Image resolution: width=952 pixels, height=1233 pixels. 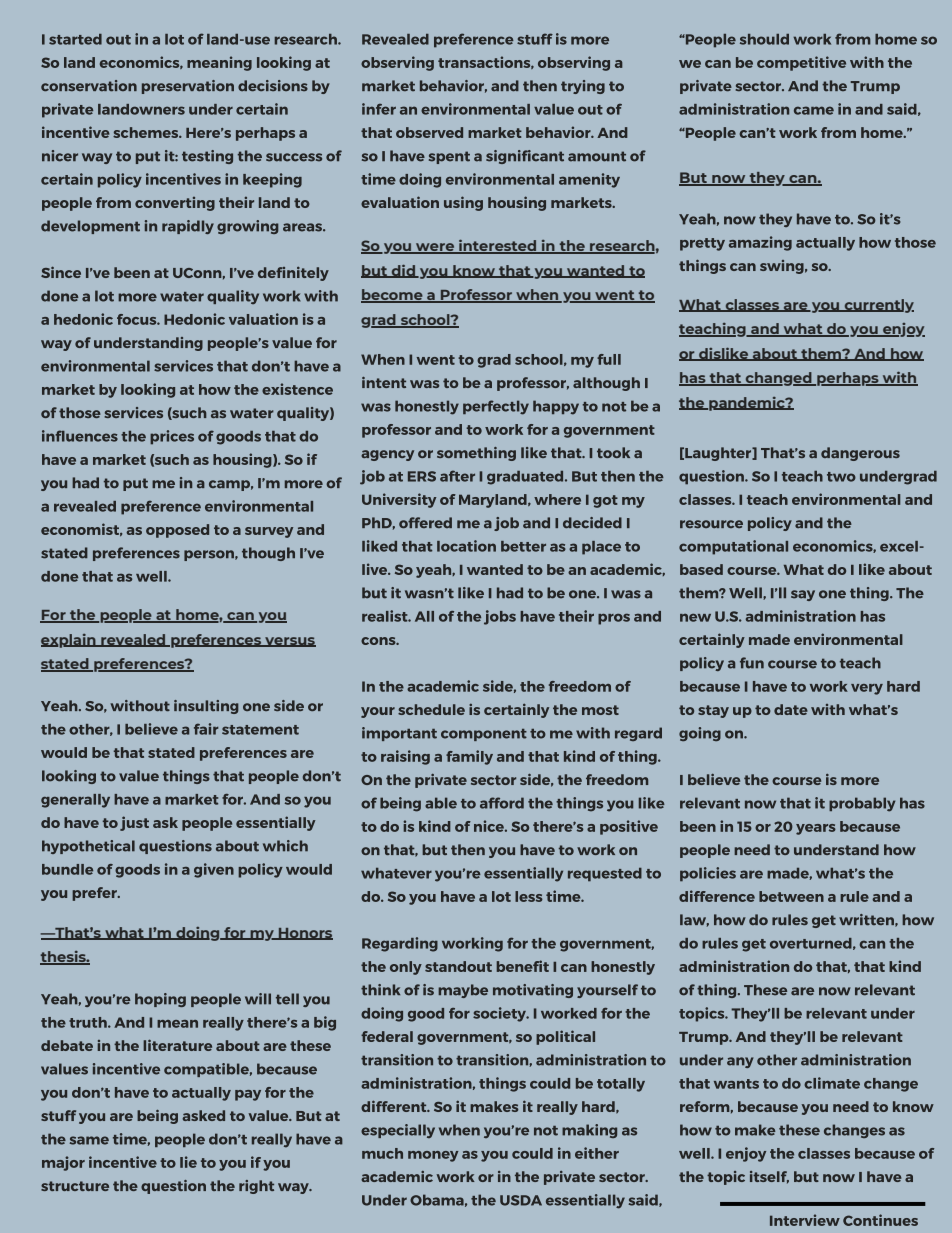 What do you see at coordinates (69, 641) in the page?
I see `explain` at bounding box center [69, 641].
